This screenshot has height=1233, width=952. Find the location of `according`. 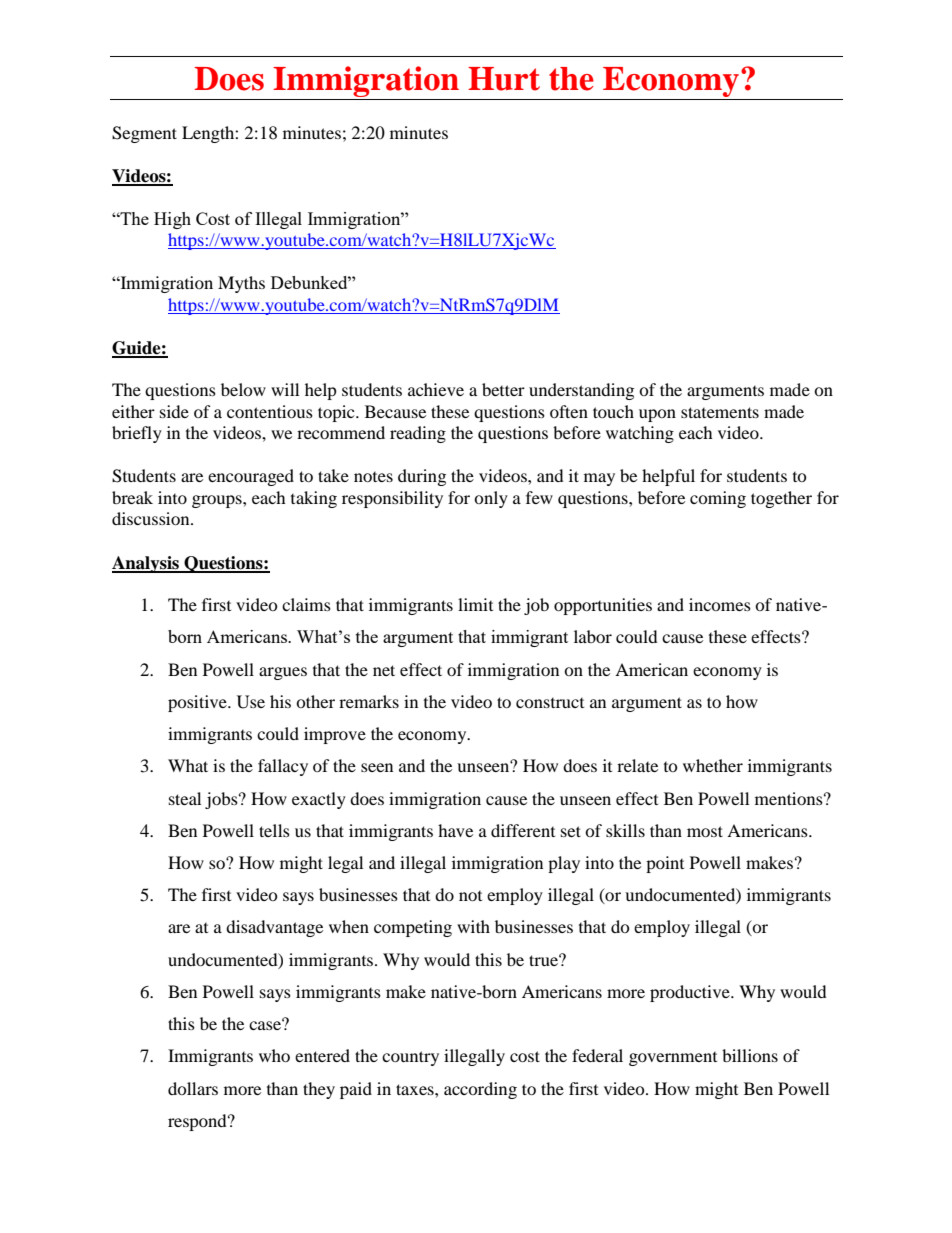

according is located at coordinates (480, 1090).
